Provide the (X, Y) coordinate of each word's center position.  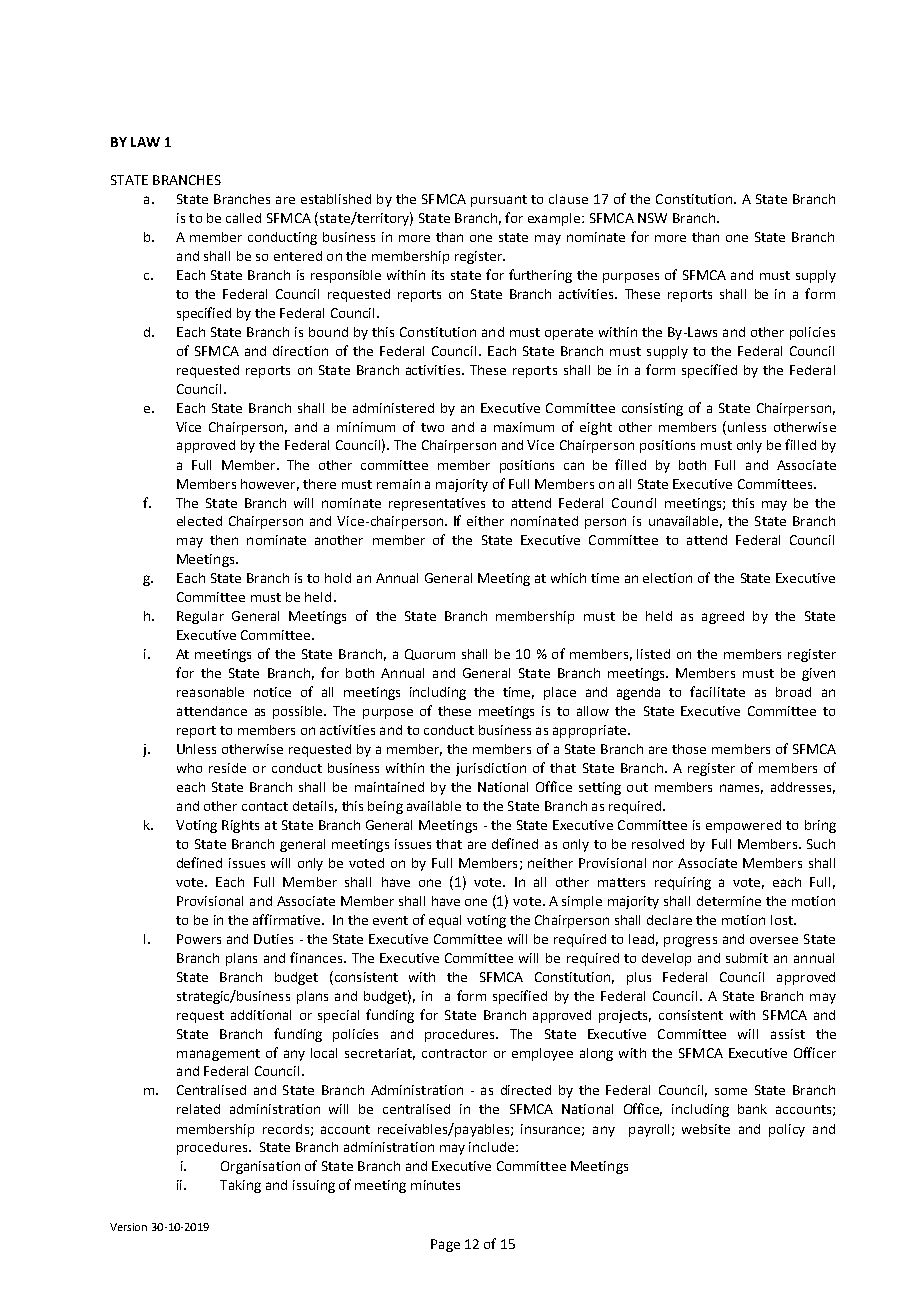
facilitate (717, 691)
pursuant (499, 201)
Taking (240, 1186)
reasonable (210, 692)
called (243, 218)
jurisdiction (491, 769)
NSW (652, 218)
